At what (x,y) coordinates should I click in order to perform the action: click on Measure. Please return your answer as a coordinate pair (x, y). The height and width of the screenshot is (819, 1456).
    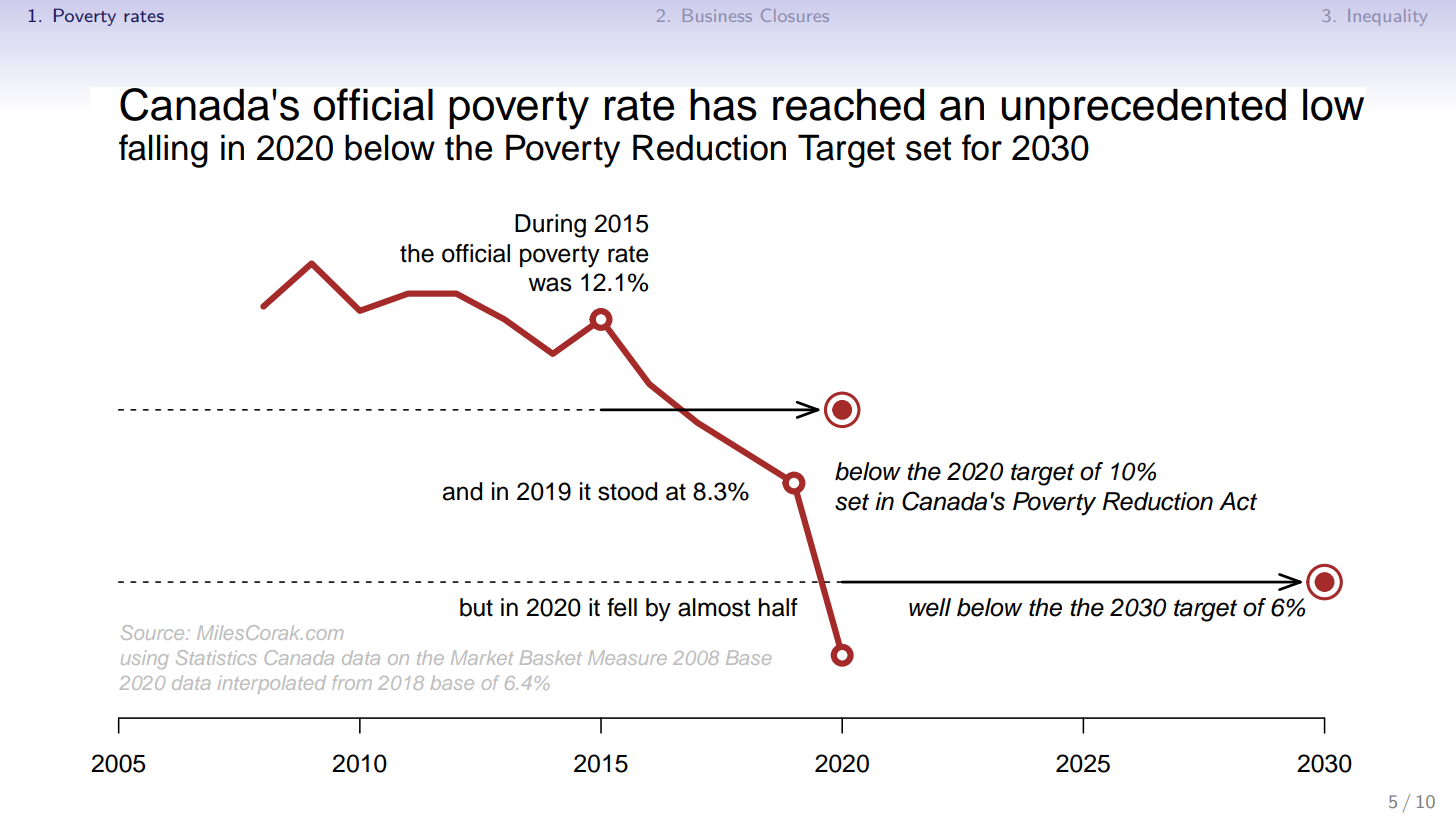
    Looking at the image, I should click on (627, 657).
